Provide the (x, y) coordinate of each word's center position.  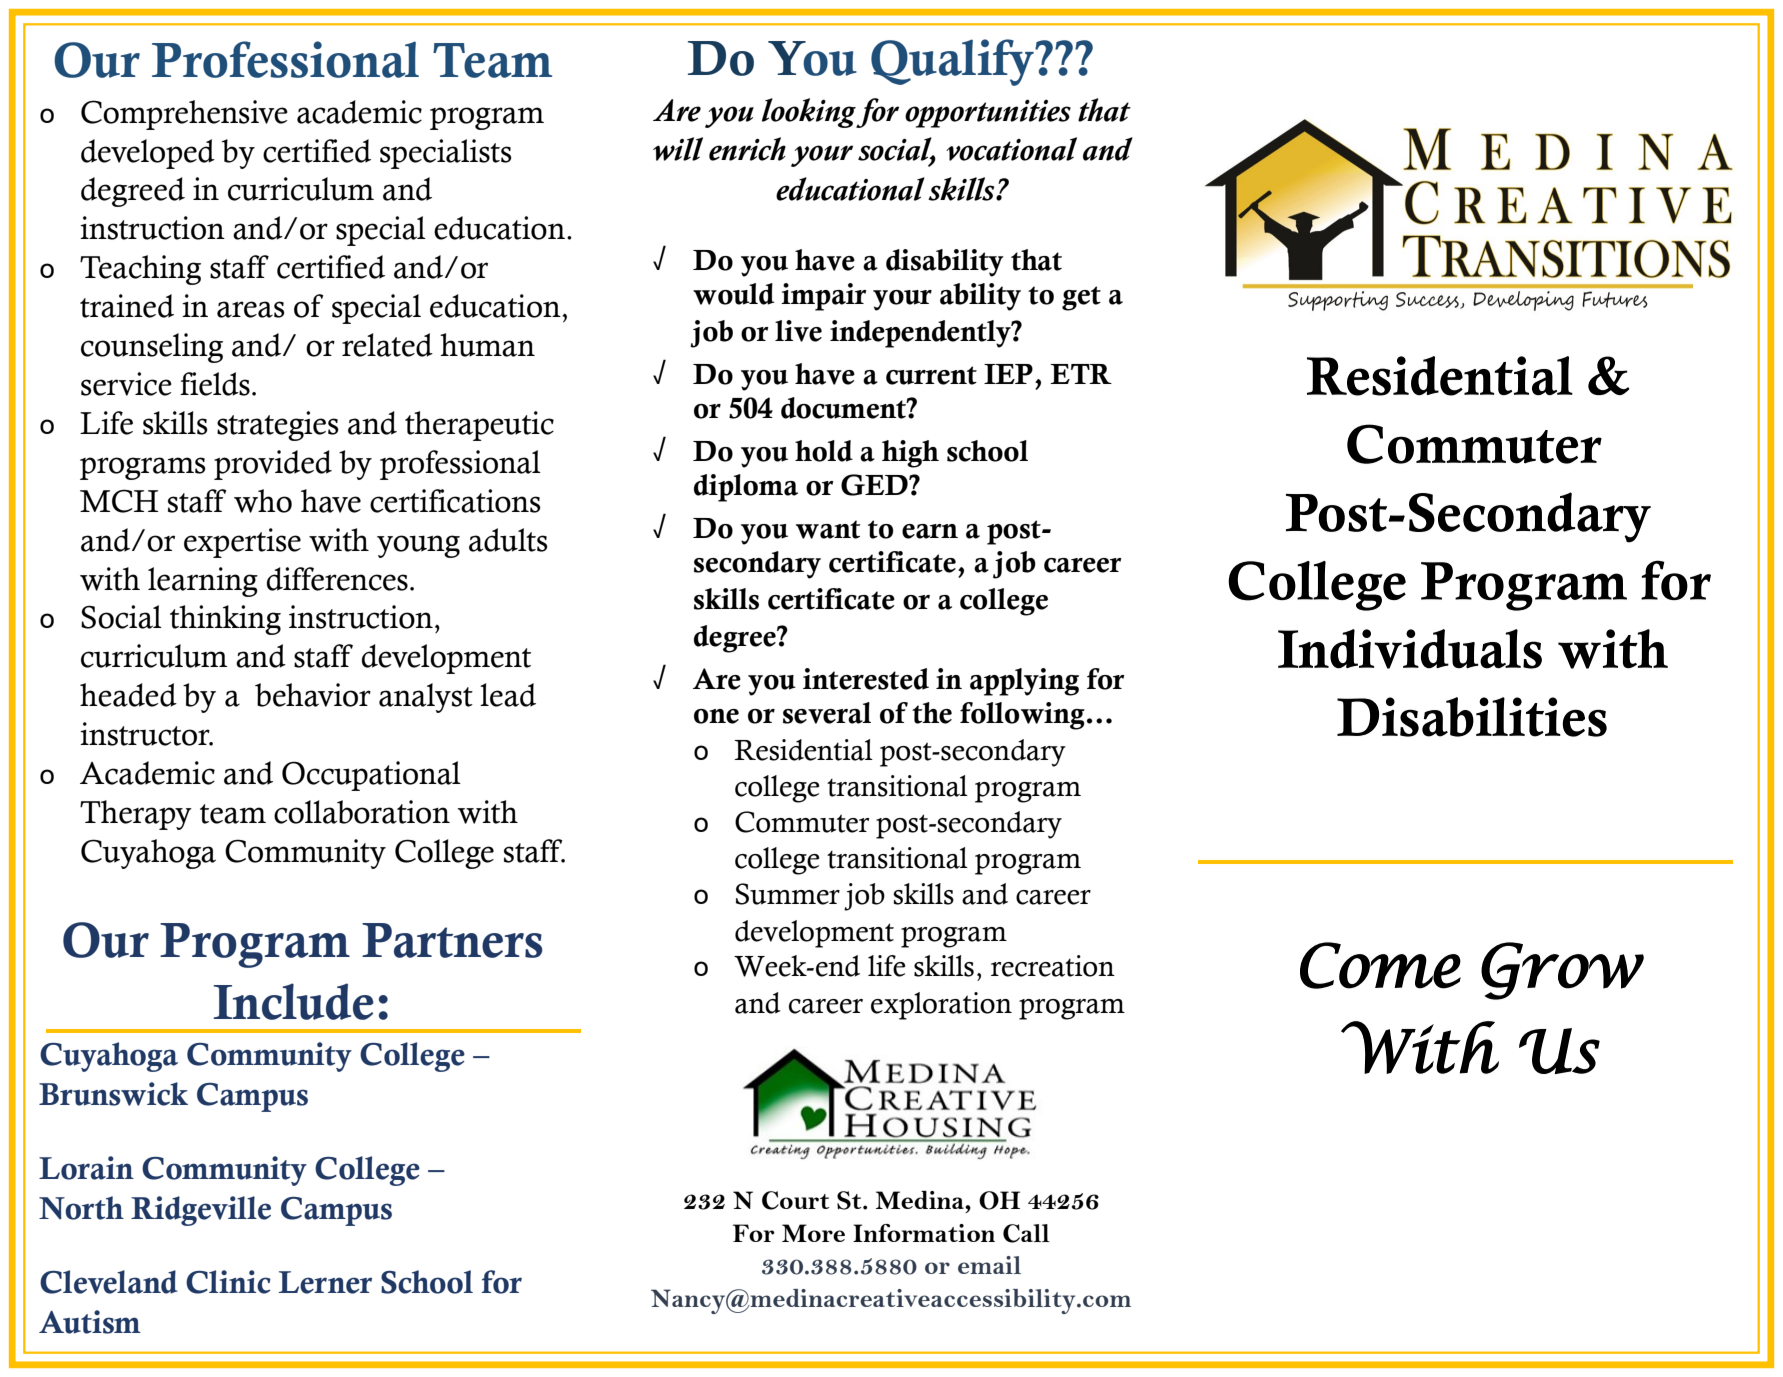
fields (215, 384)
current (931, 375)
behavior (313, 695)
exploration (941, 1006)
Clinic (228, 1282)
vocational (1011, 149)
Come (1380, 965)
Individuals (1410, 649)
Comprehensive (184, 115)
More (813, 1233)
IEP (1008, 374)
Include (293, 1001)
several (827, 713)
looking (809, 113)
